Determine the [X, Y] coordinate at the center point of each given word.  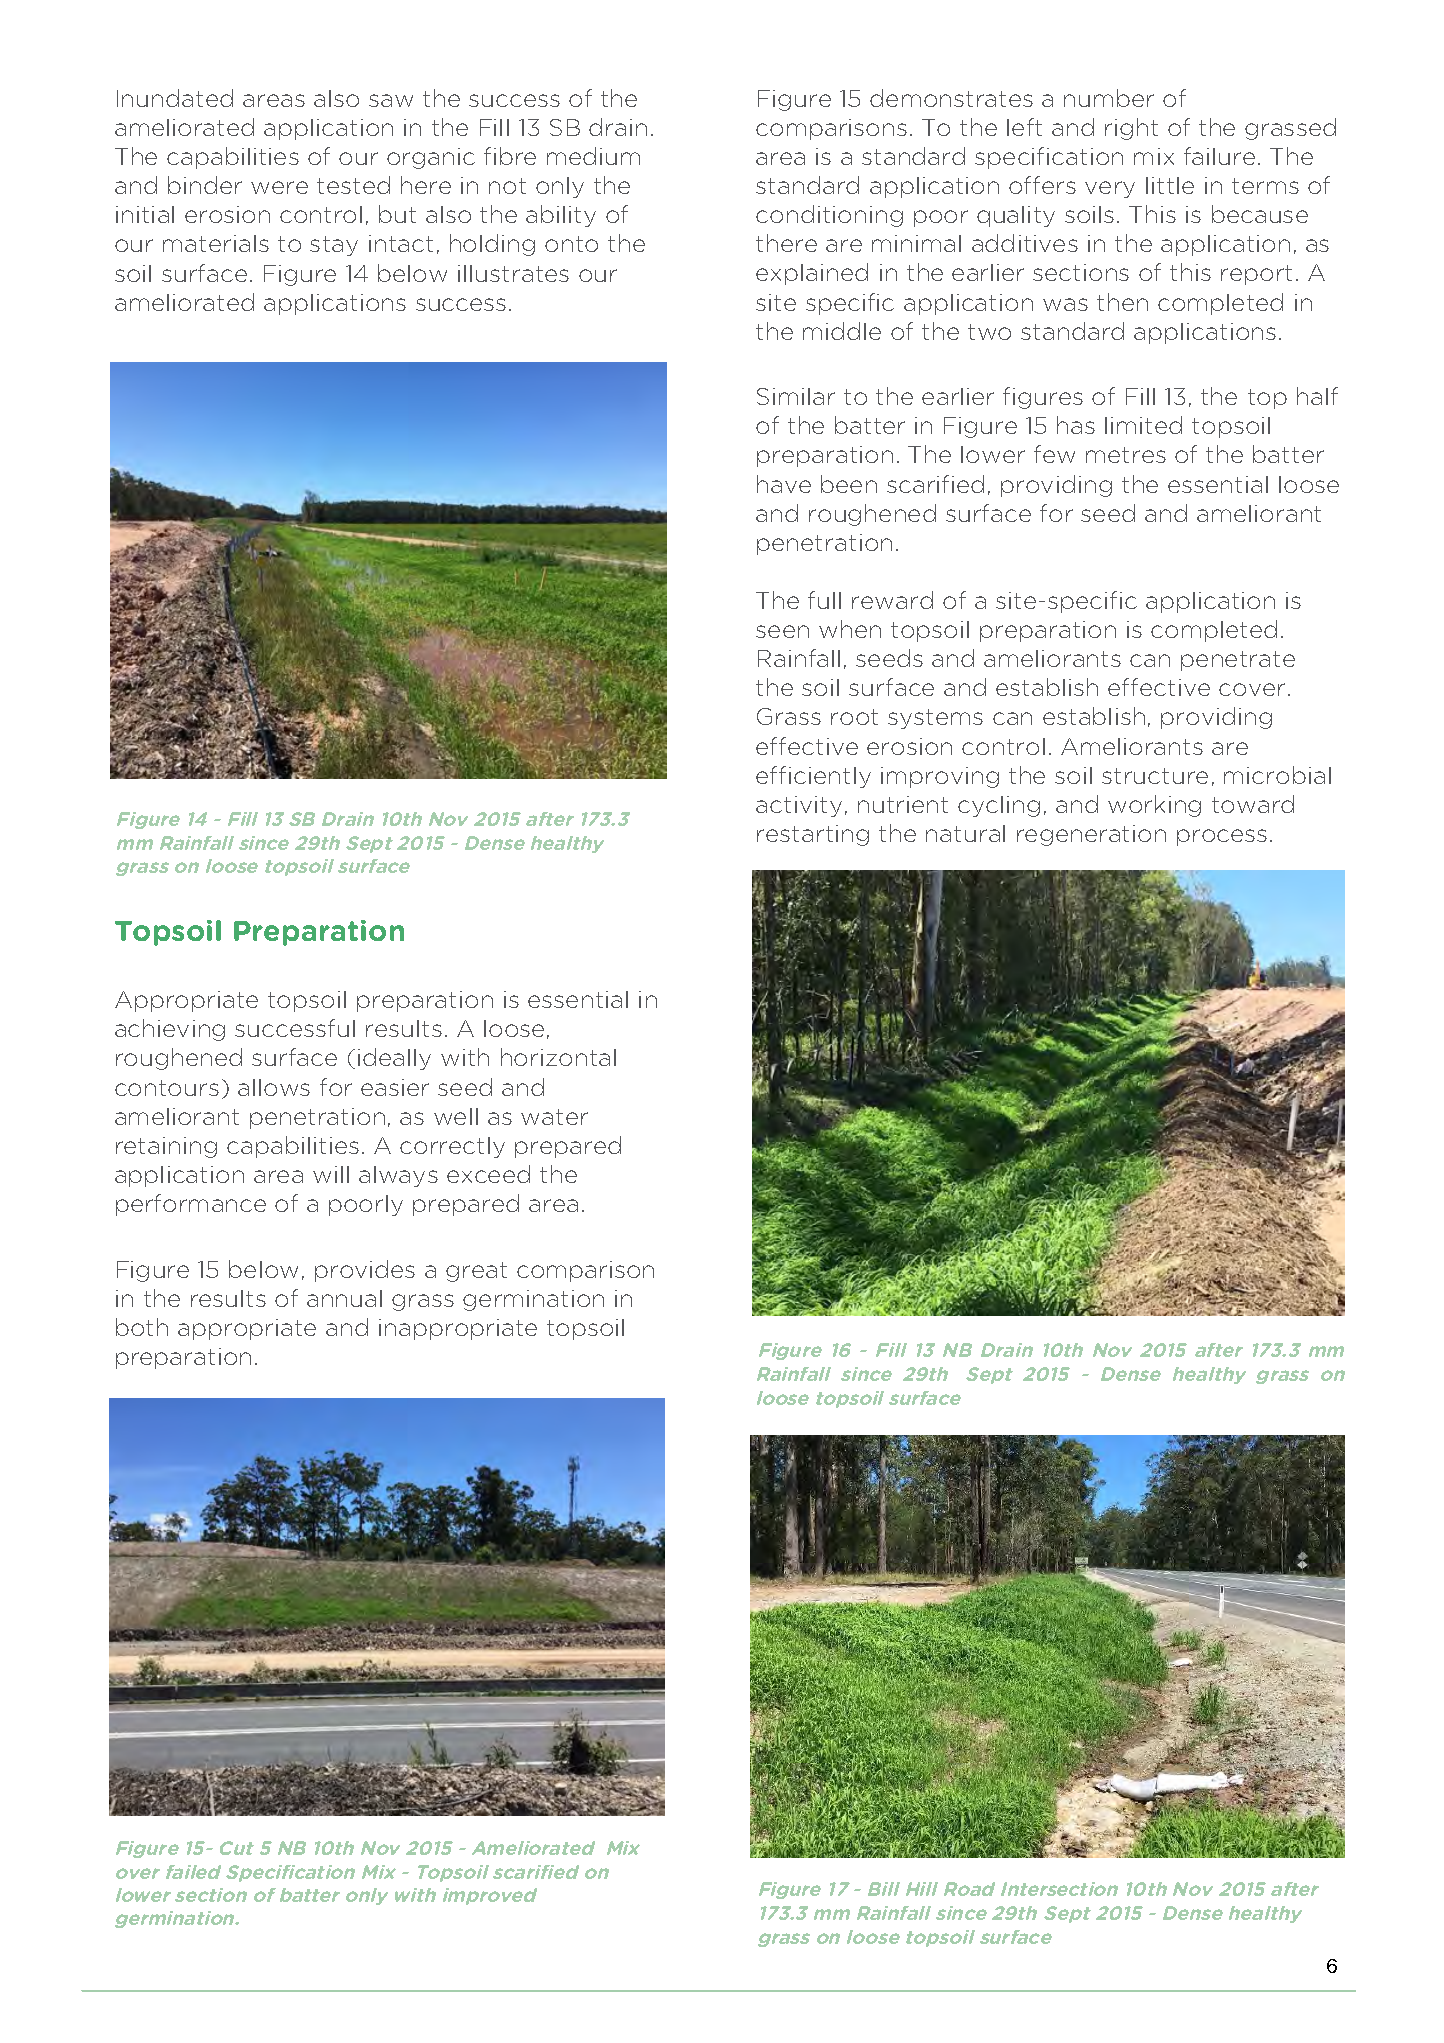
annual [344, 1298]
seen [782, 631]
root [854, 717]
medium [593, 156]
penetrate [1238, 661]
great [476, 1272]
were [279, 187]
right [1131, 129]
